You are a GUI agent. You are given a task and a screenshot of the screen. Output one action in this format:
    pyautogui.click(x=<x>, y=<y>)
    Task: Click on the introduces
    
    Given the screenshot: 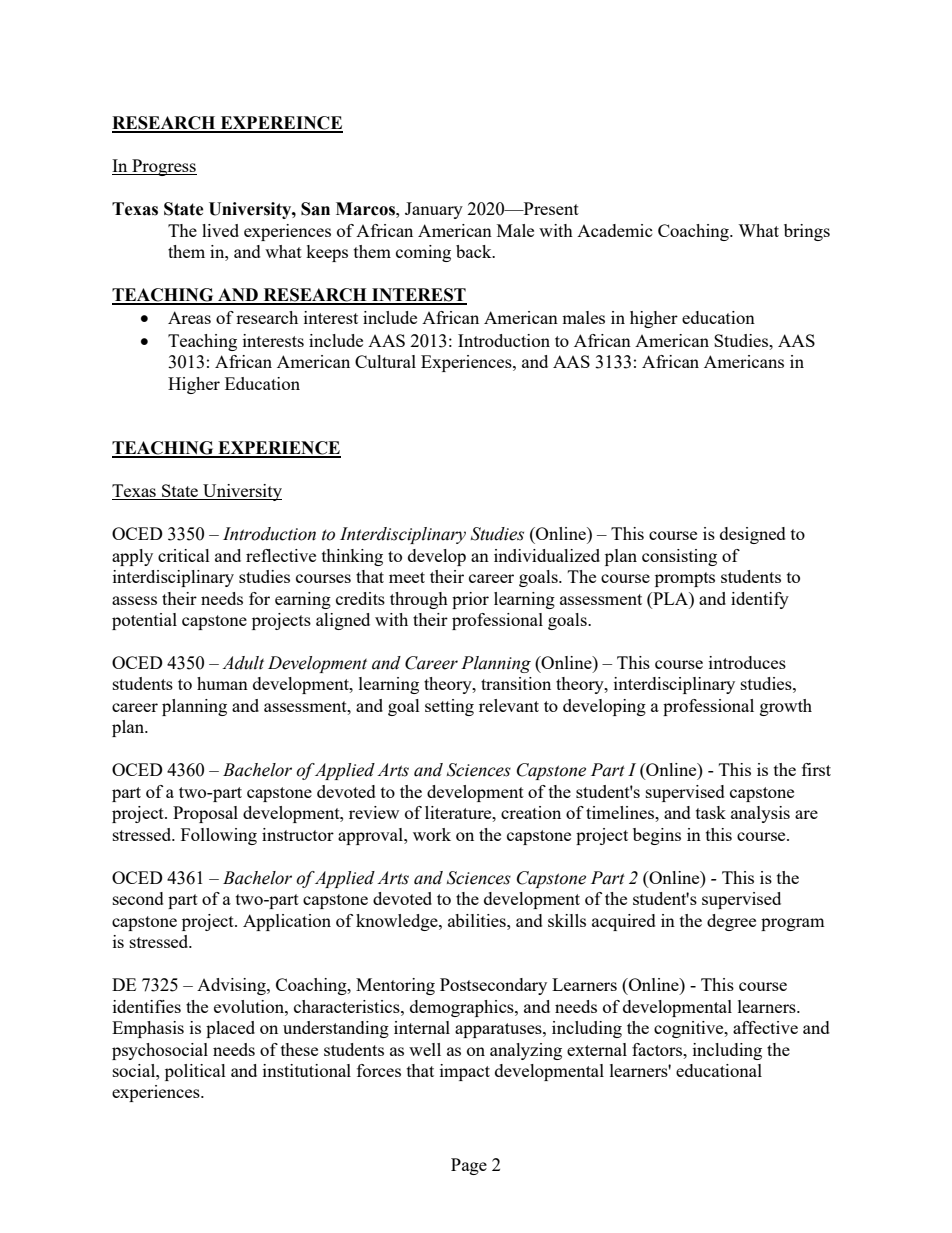 What is the action you would take?
    pyautogui.click(x=747, y=662)
